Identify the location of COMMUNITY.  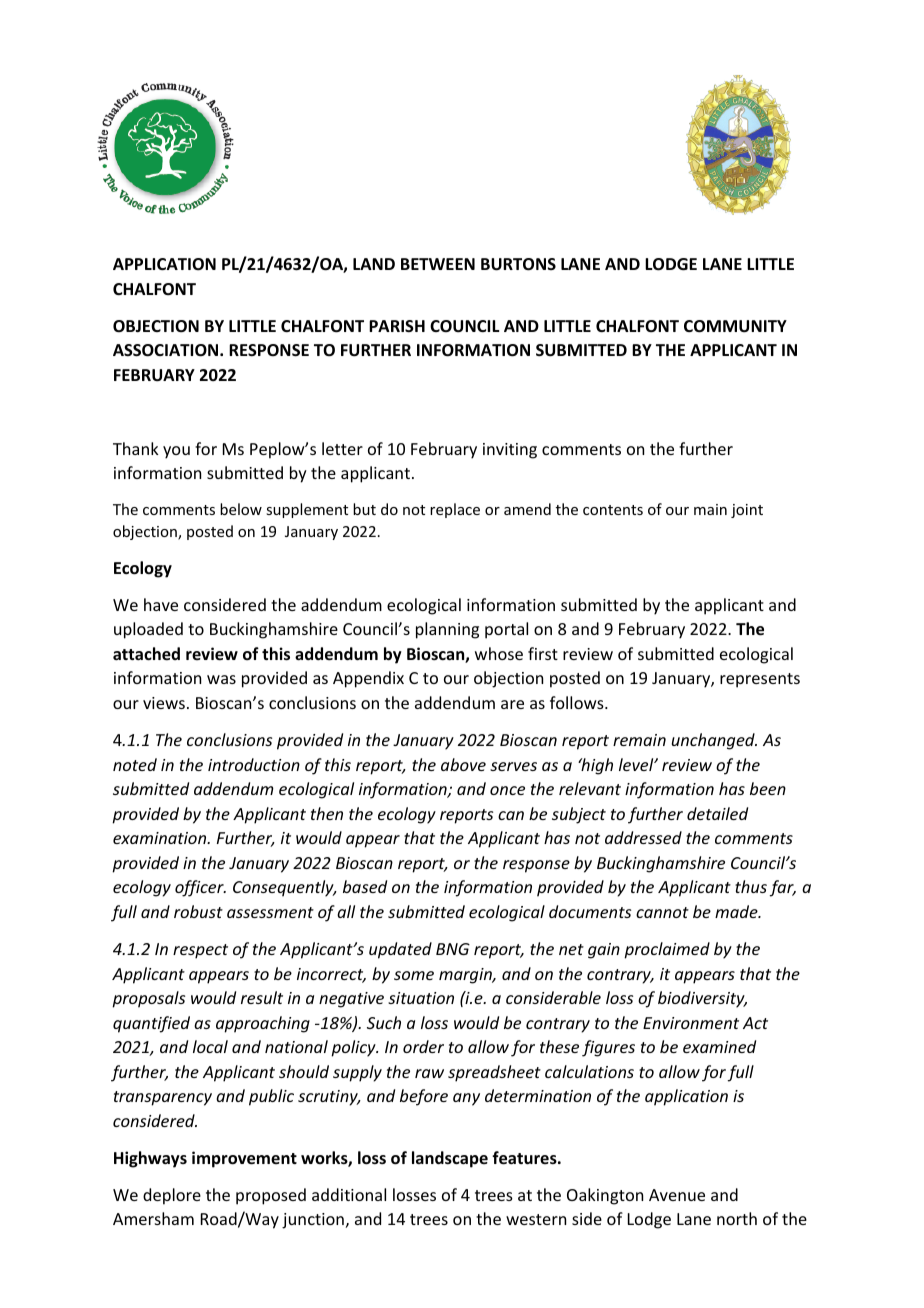
(735, 326).
